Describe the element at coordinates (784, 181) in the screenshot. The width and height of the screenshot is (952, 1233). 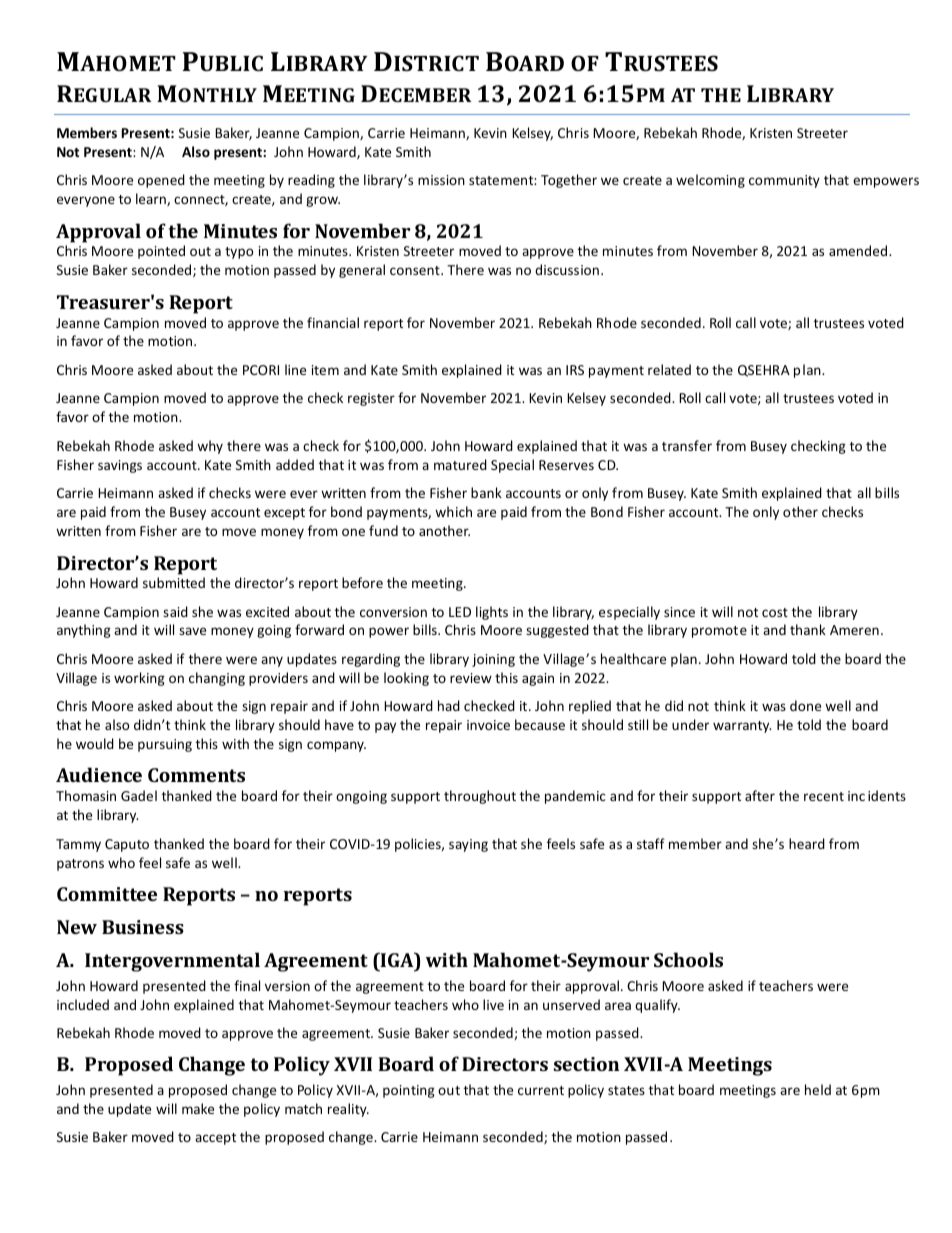
I see `community` at that location.
